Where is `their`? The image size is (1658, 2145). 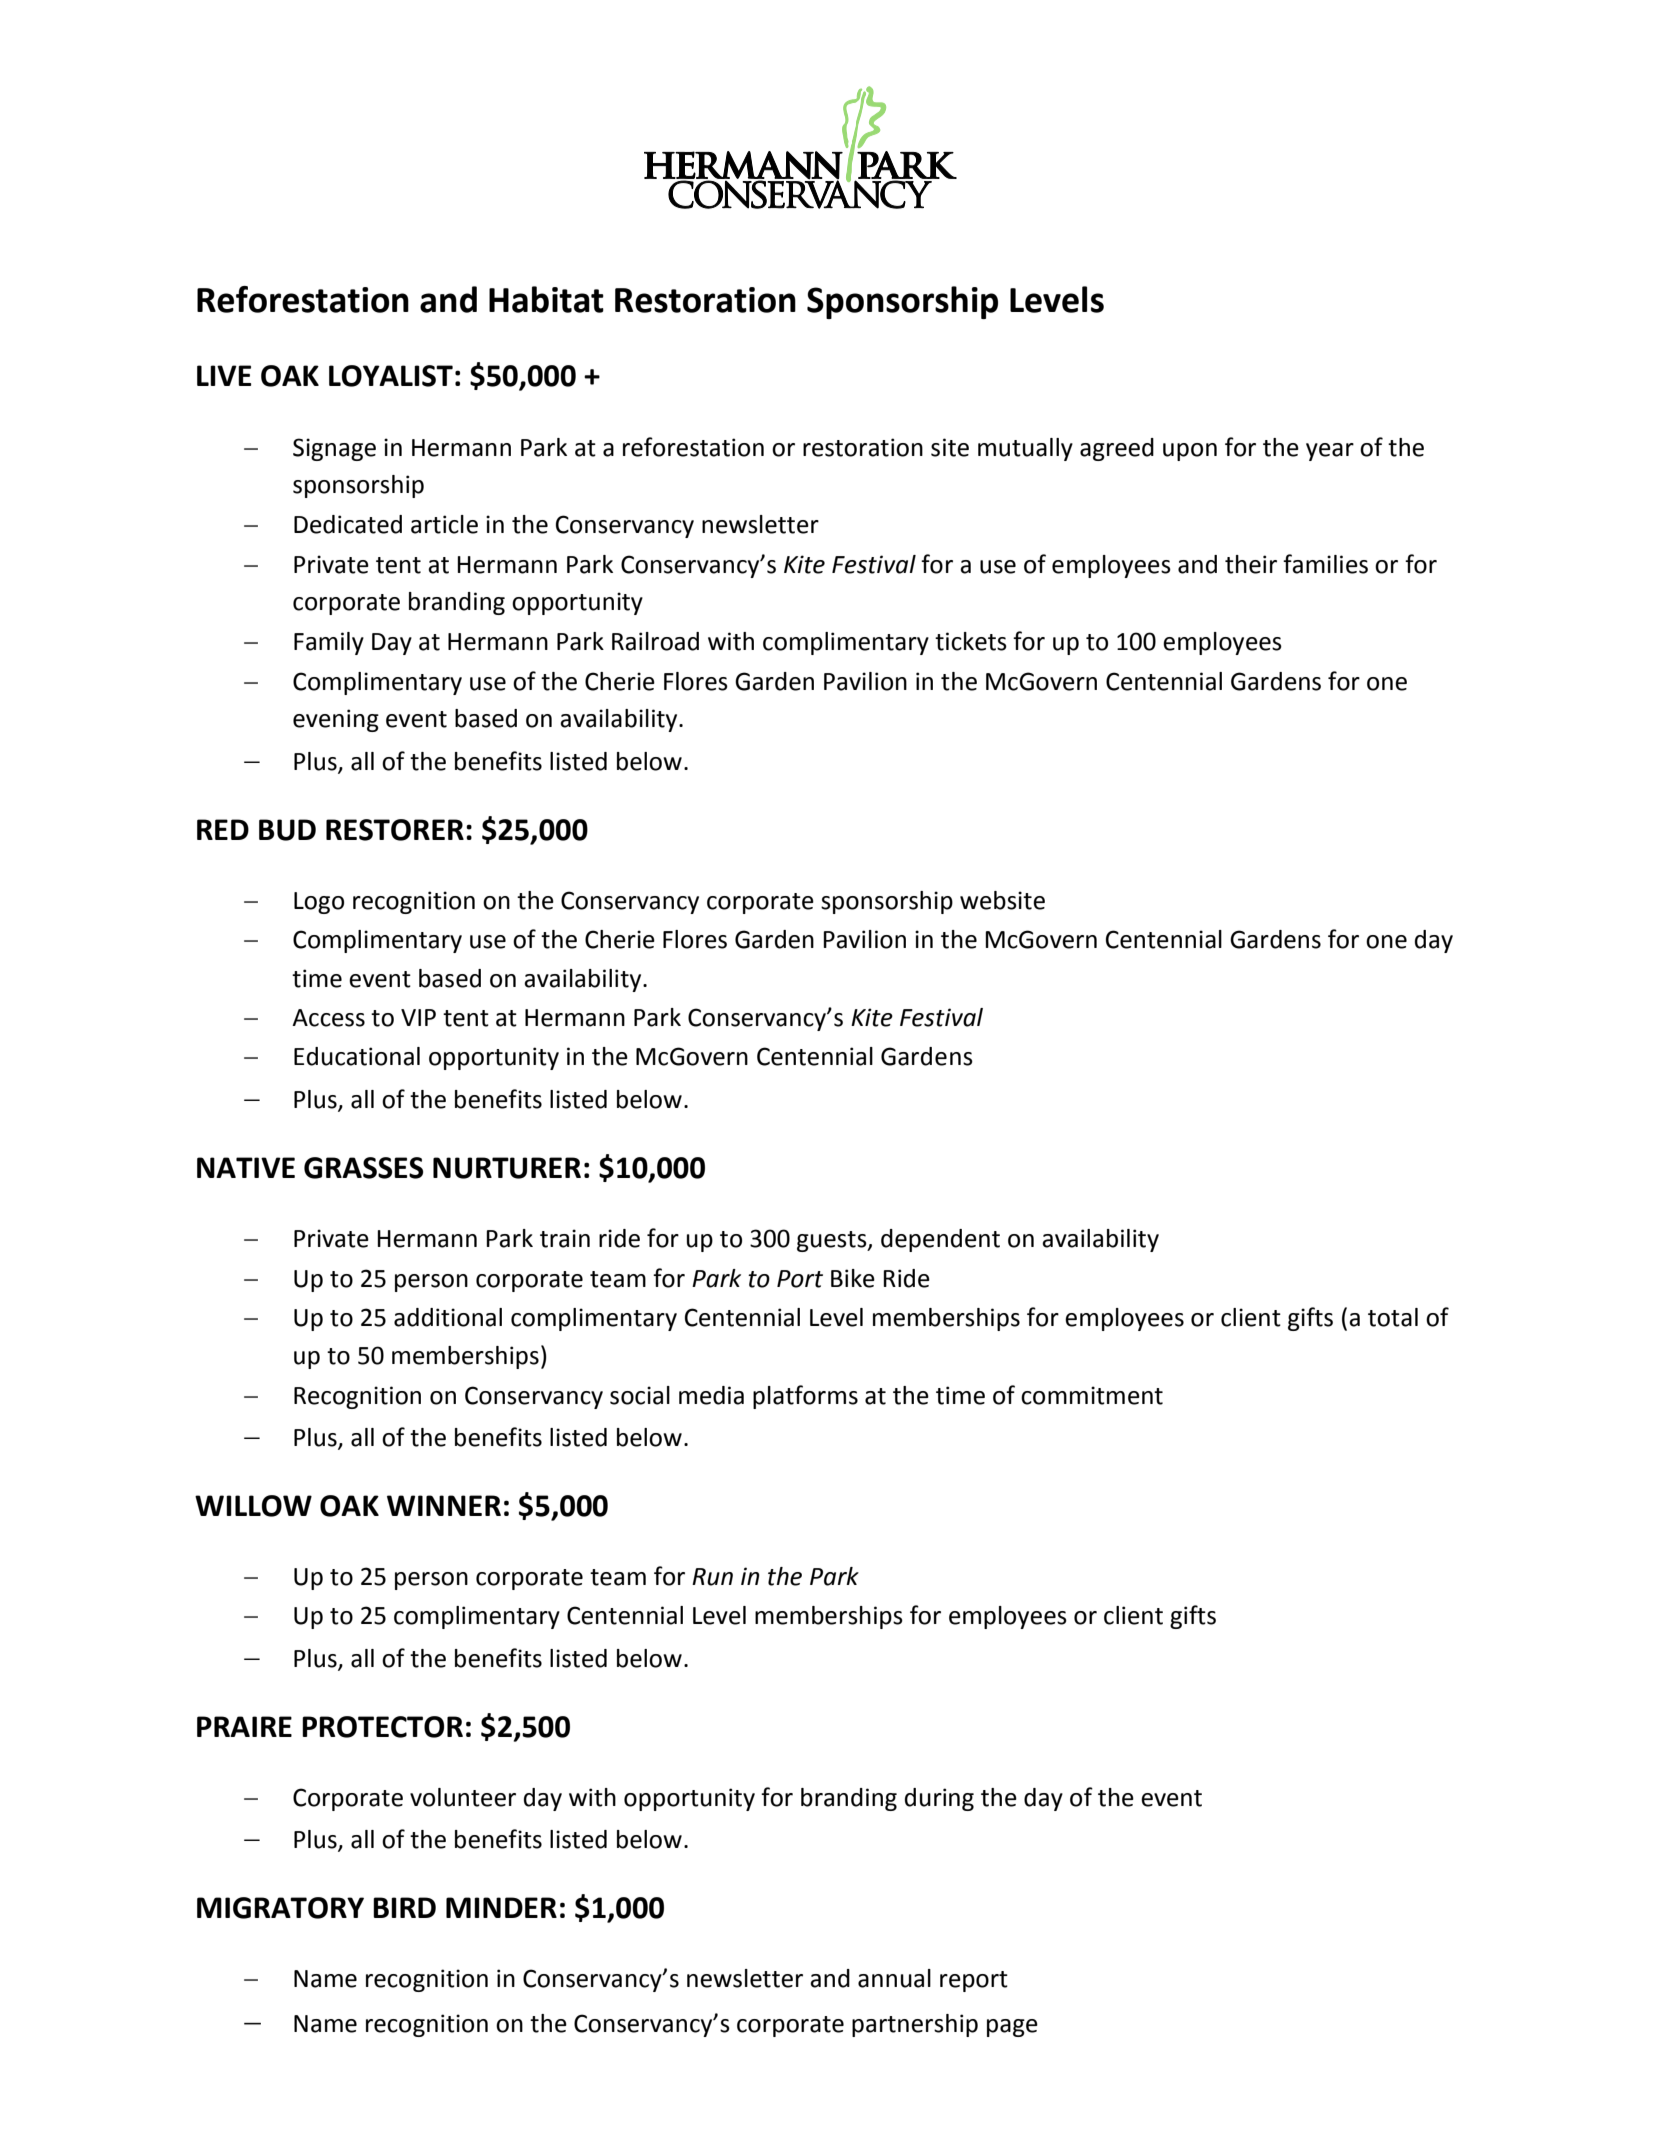 their is located at coordinates (1251, 564).
